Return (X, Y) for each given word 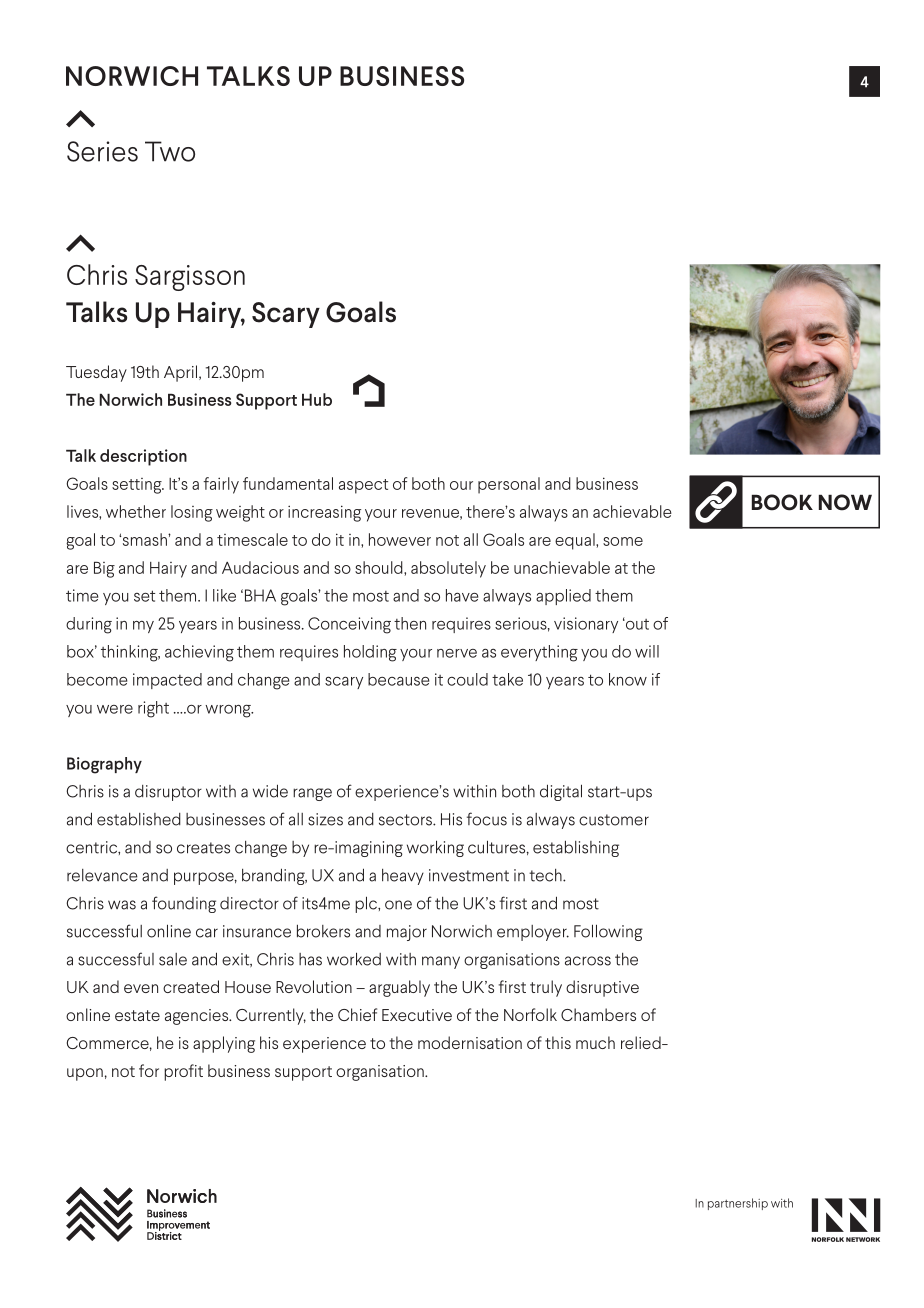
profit (183, 1072)
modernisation (470, 1042)
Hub (317, 399)
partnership (738, 1204)
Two (170, 151)
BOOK (782, 502)
